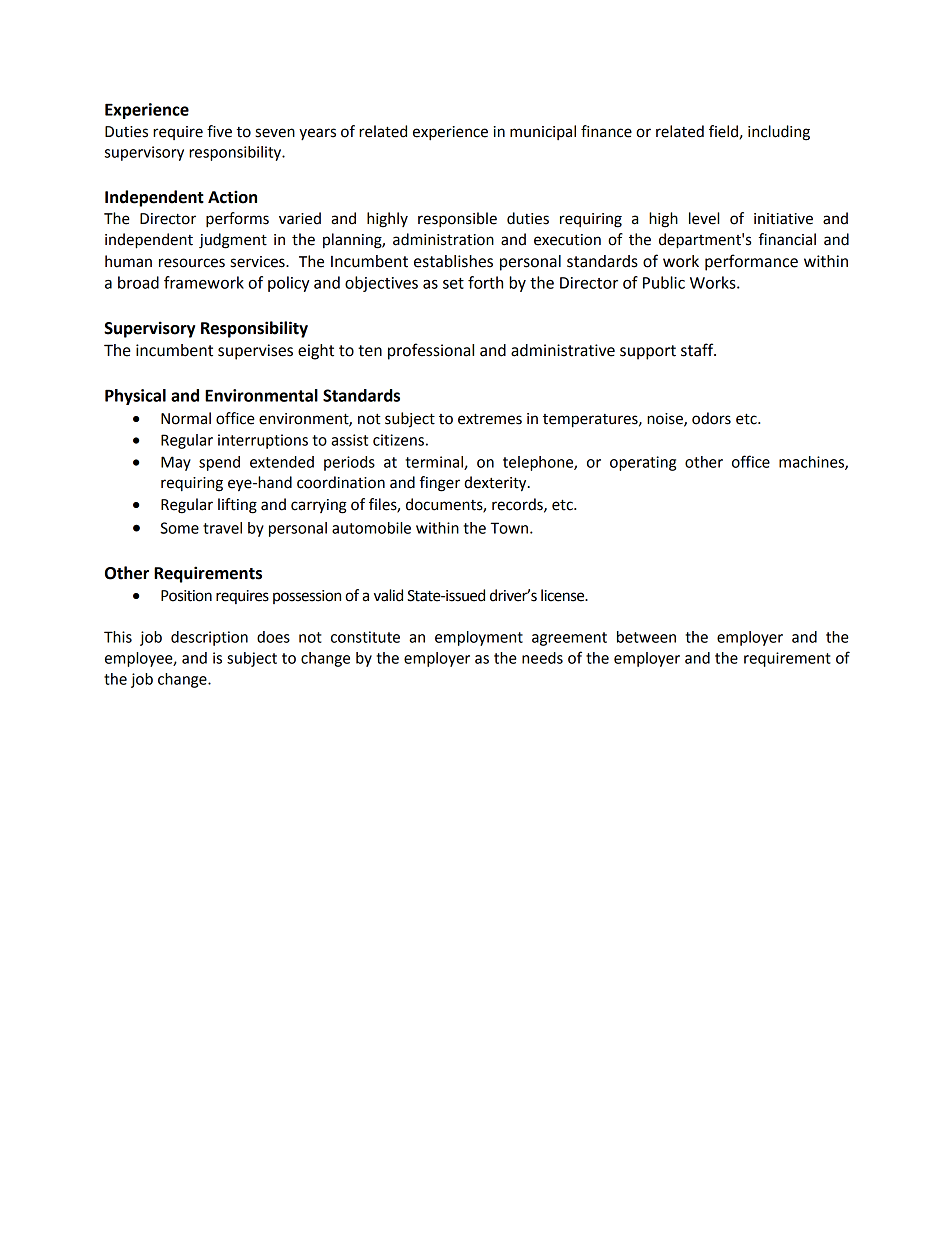 The image size is (952, 1233). Describe the element at coordinates (779, 133) in the page. I see `including` at that location.
